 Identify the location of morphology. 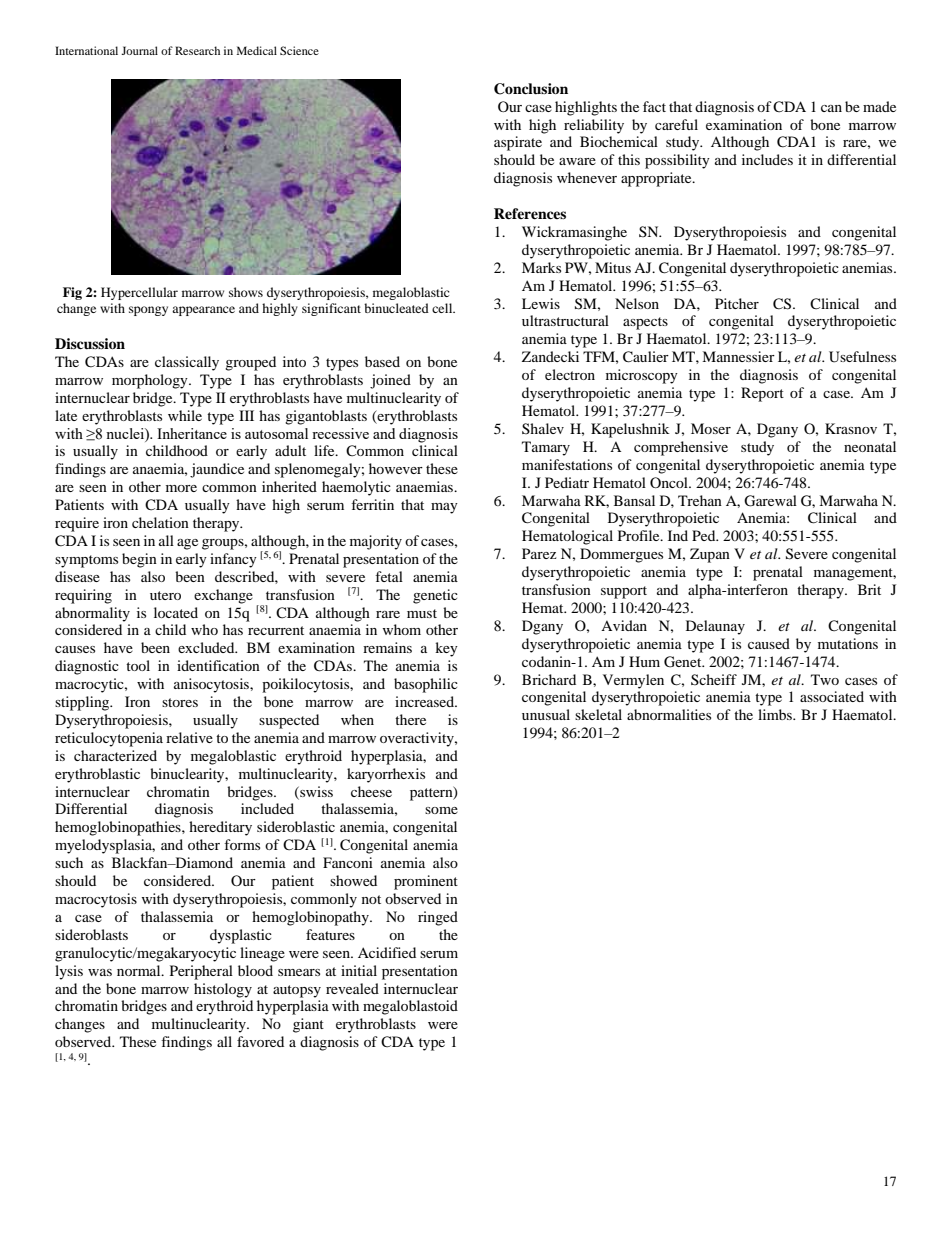
(151, 381).
